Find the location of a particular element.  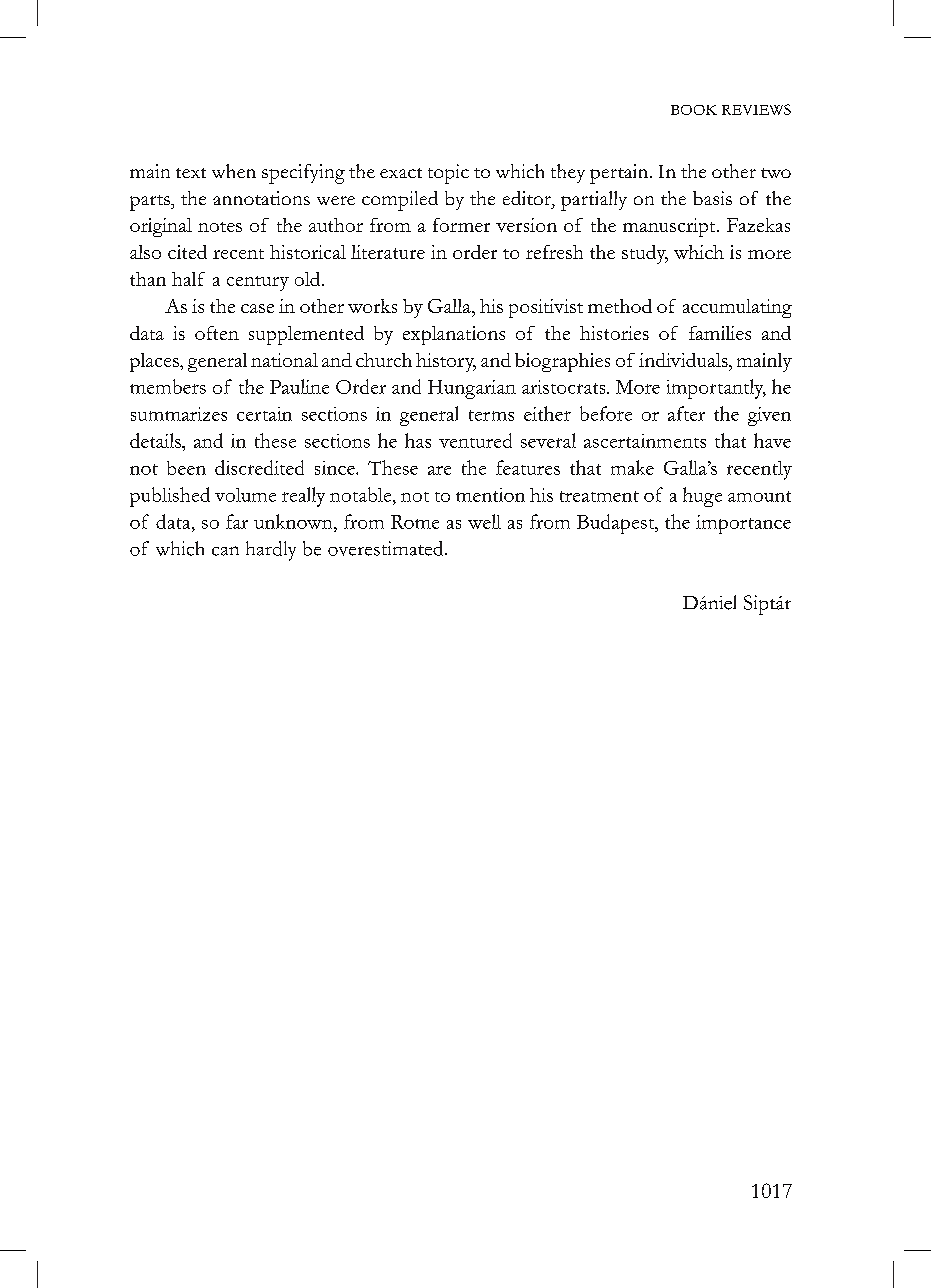

topic is located at coordinates (448, 174).
